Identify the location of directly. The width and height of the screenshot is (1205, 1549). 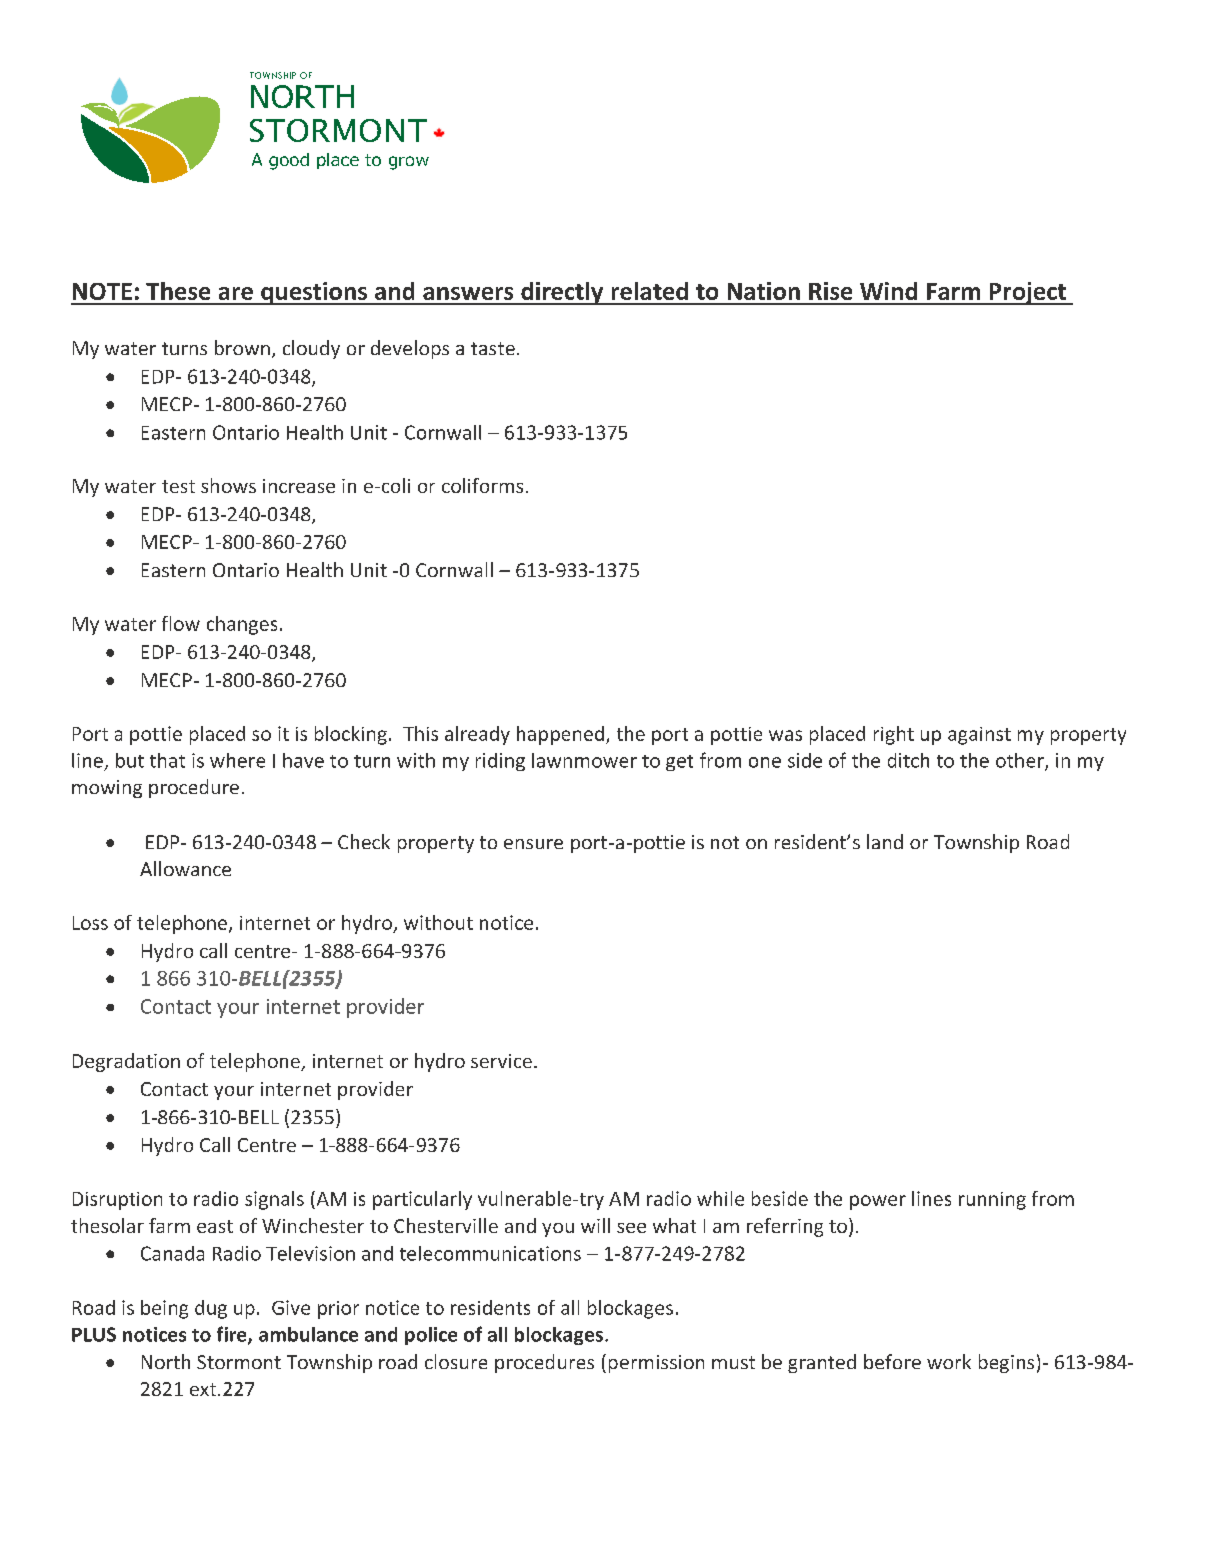
(562, 293).
